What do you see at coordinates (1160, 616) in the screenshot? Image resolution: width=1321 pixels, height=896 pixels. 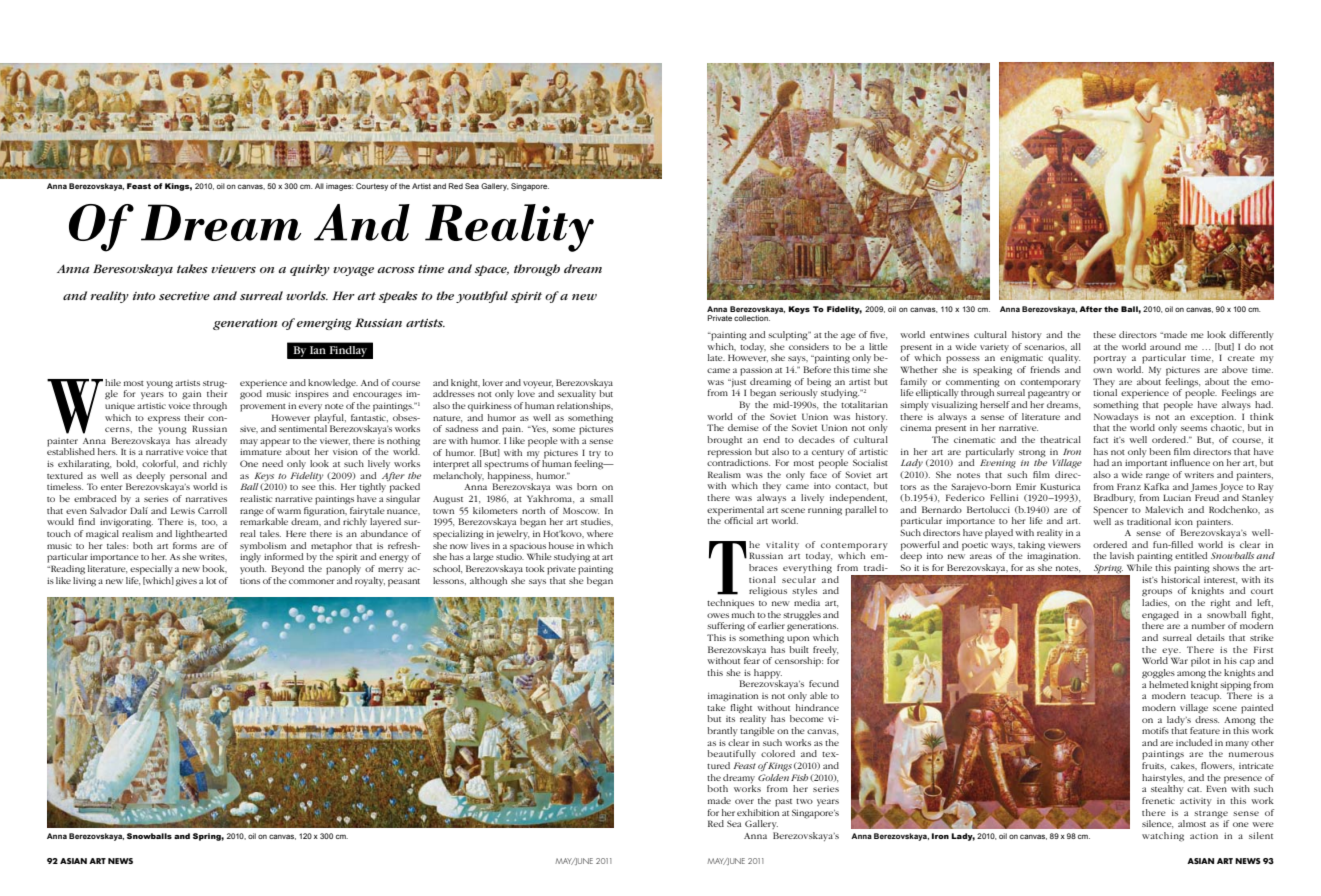 I see `engaged` at bounding box center [1160, 616].
